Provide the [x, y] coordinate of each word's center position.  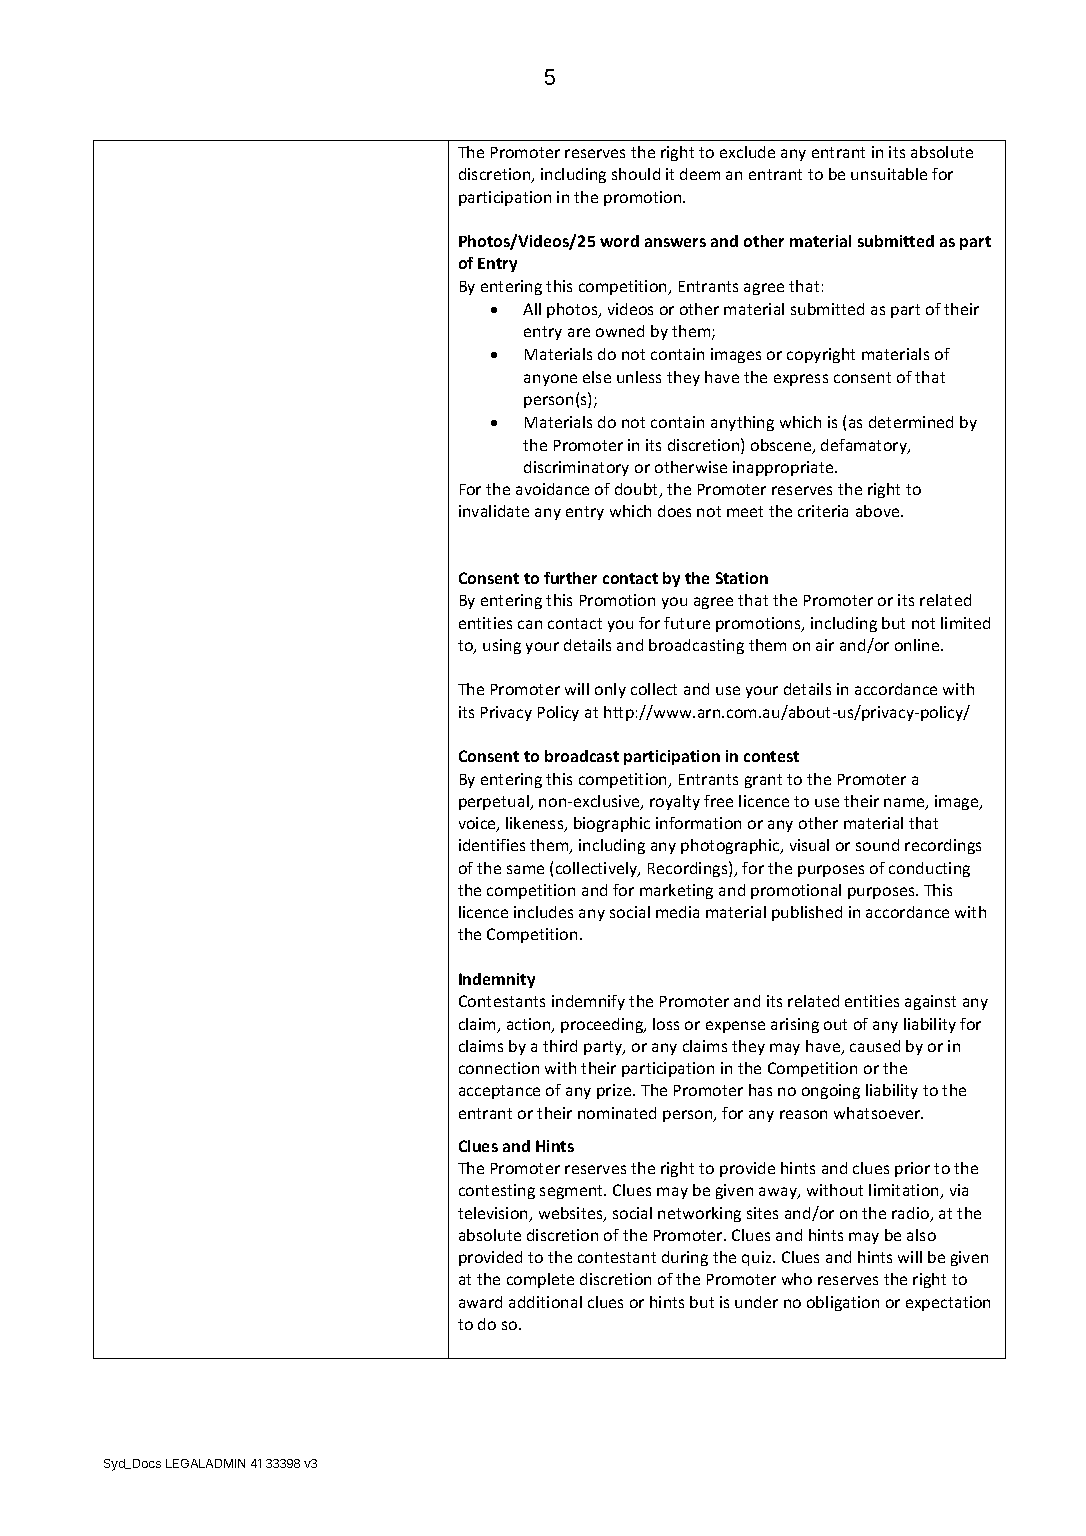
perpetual [495, 802]
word [619, 241]
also [921, 1235]
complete [540, 1280]
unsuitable [889, 174]
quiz [758, 1258]
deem [700, 174]
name [905, 804]
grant [763, 781]
